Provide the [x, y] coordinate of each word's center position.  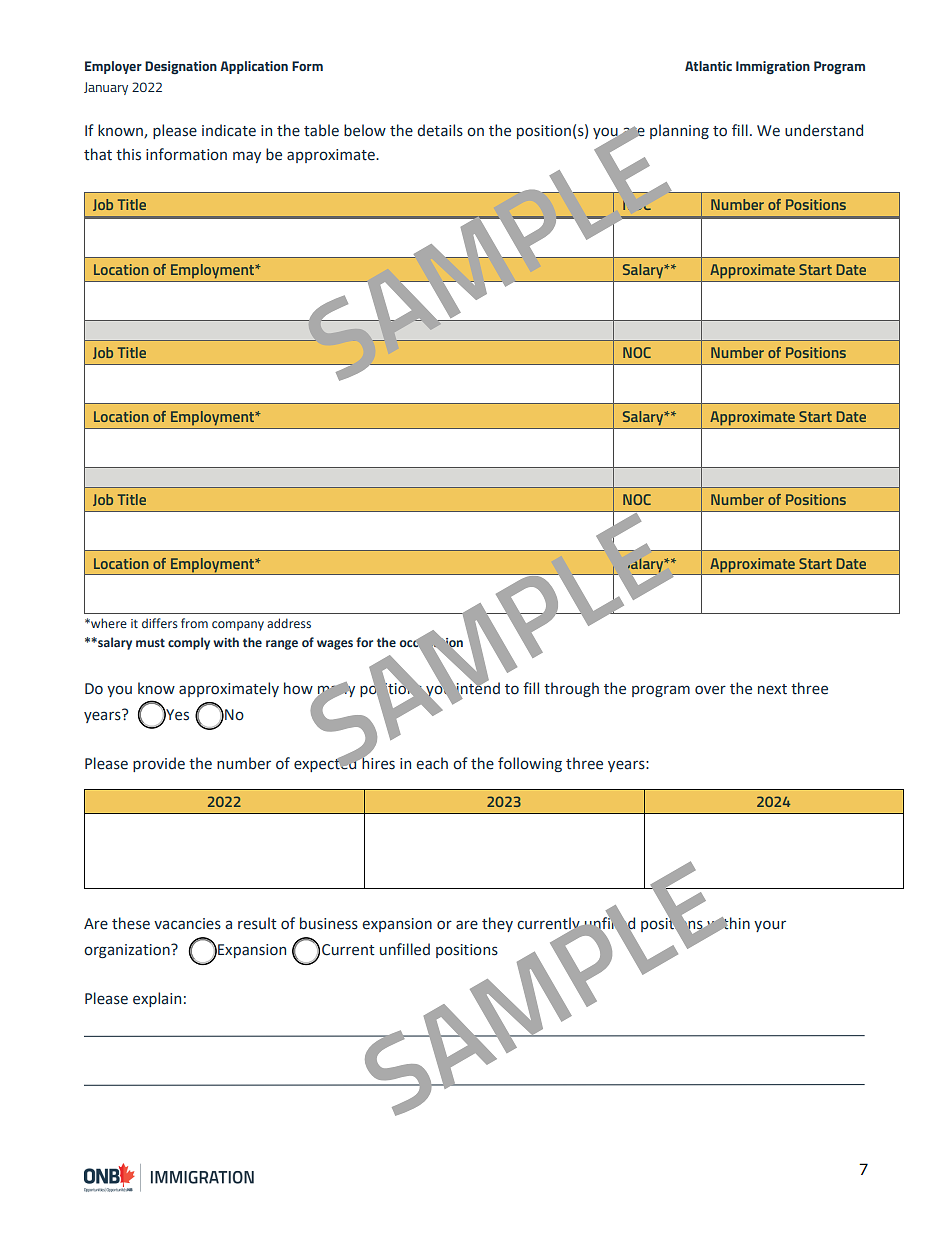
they [497, 924]
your [770, 926]
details [440, 130]
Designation [181, 67]
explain [157, 999]
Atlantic [708, 66]
